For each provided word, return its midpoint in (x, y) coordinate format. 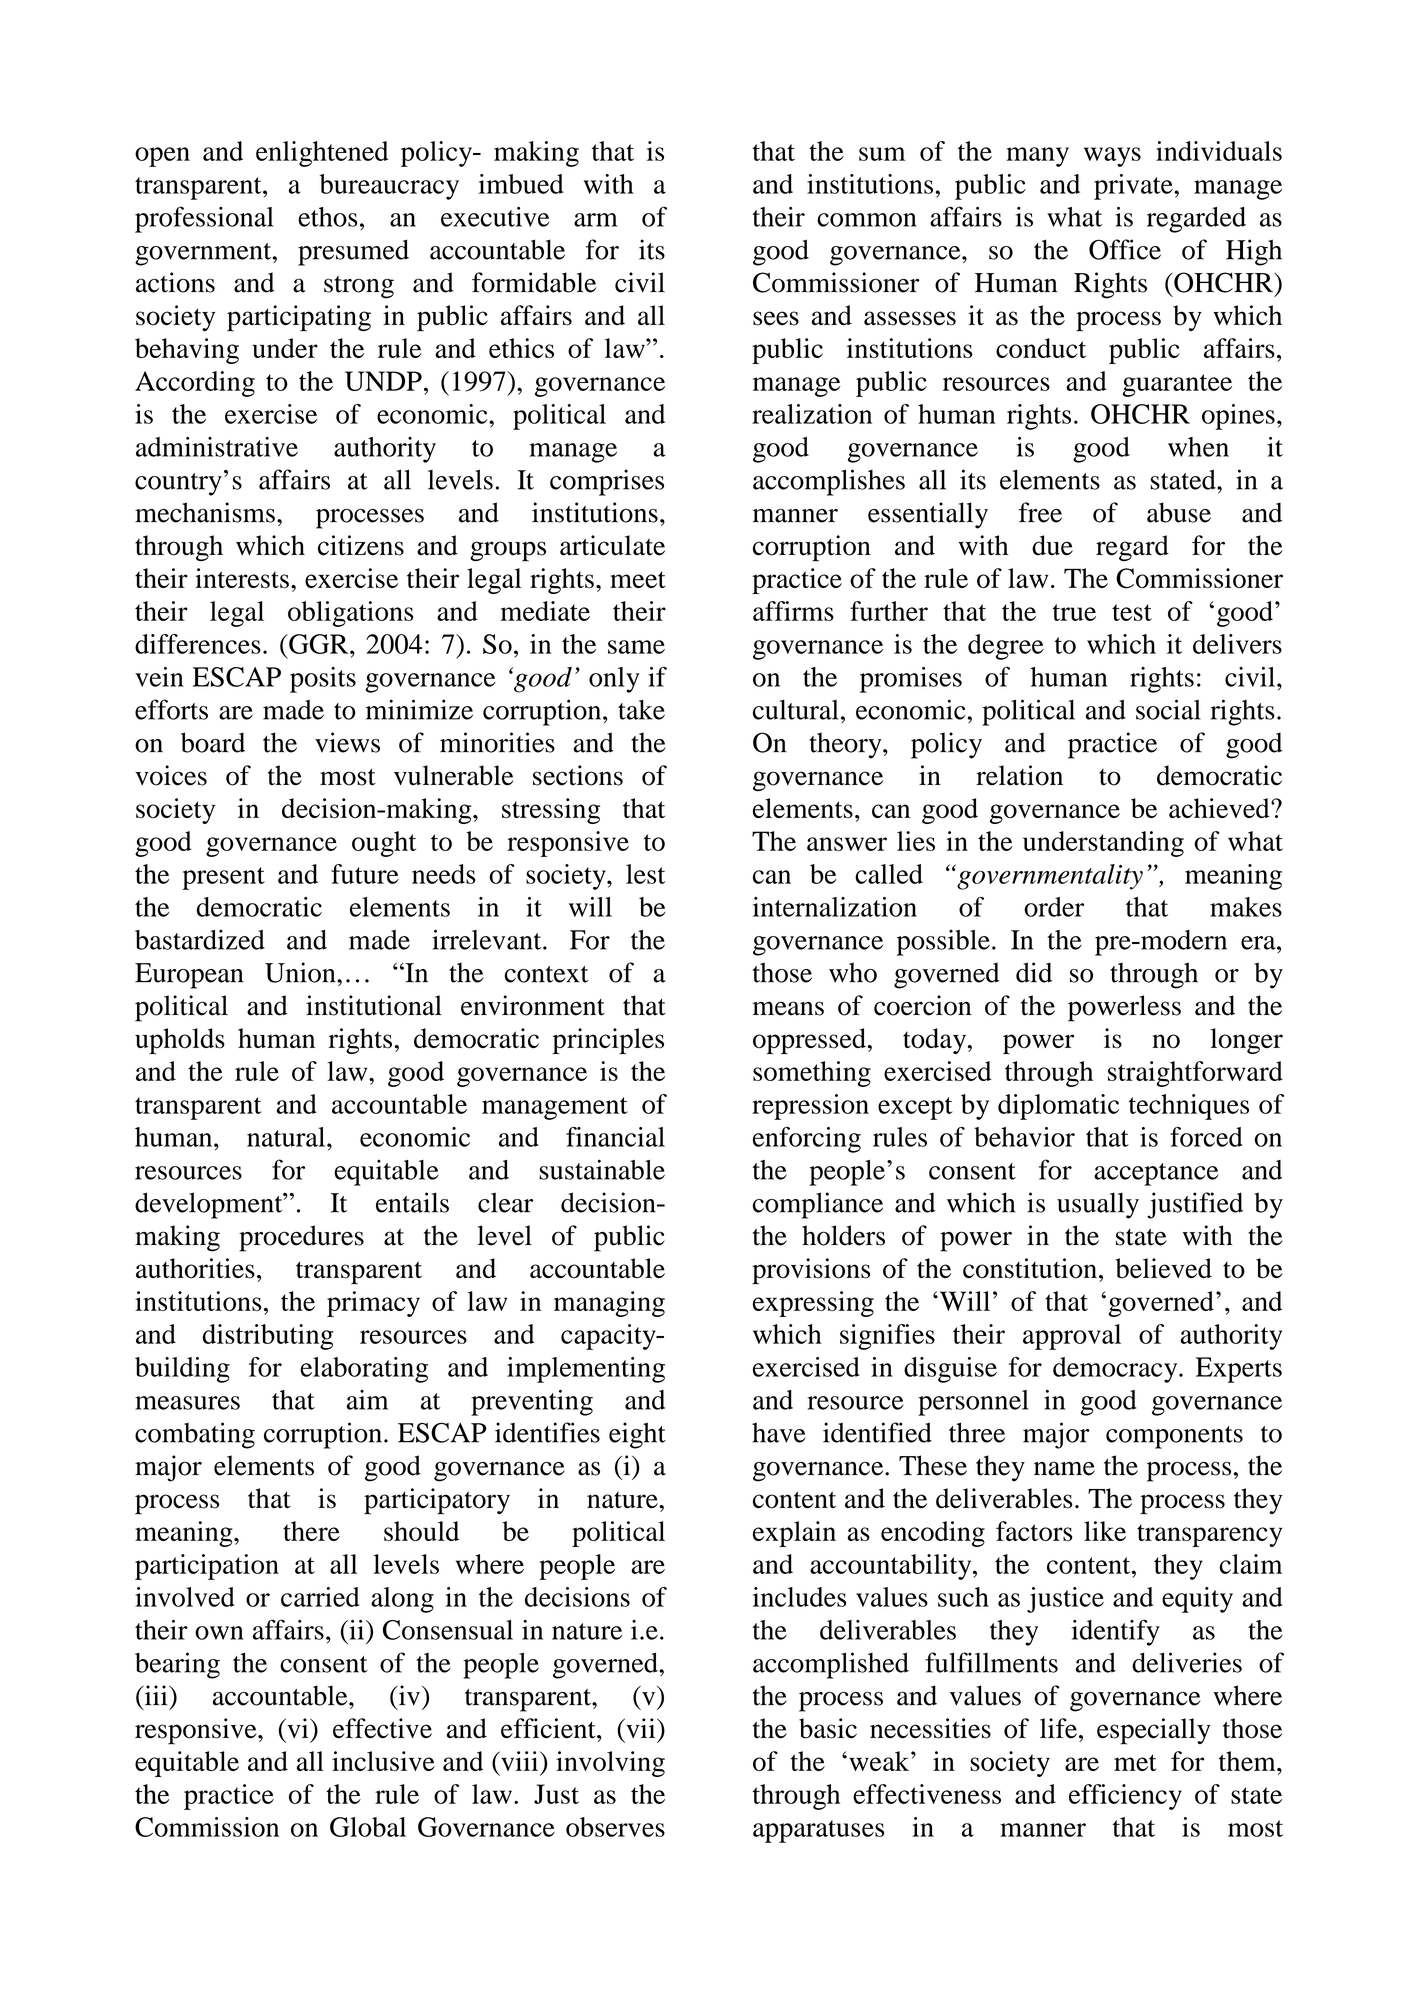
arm (596, 220)
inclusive (383, 1761)
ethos (327, 217)
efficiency (1125, 1797)
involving (610, 1764)
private (1134, 187)
